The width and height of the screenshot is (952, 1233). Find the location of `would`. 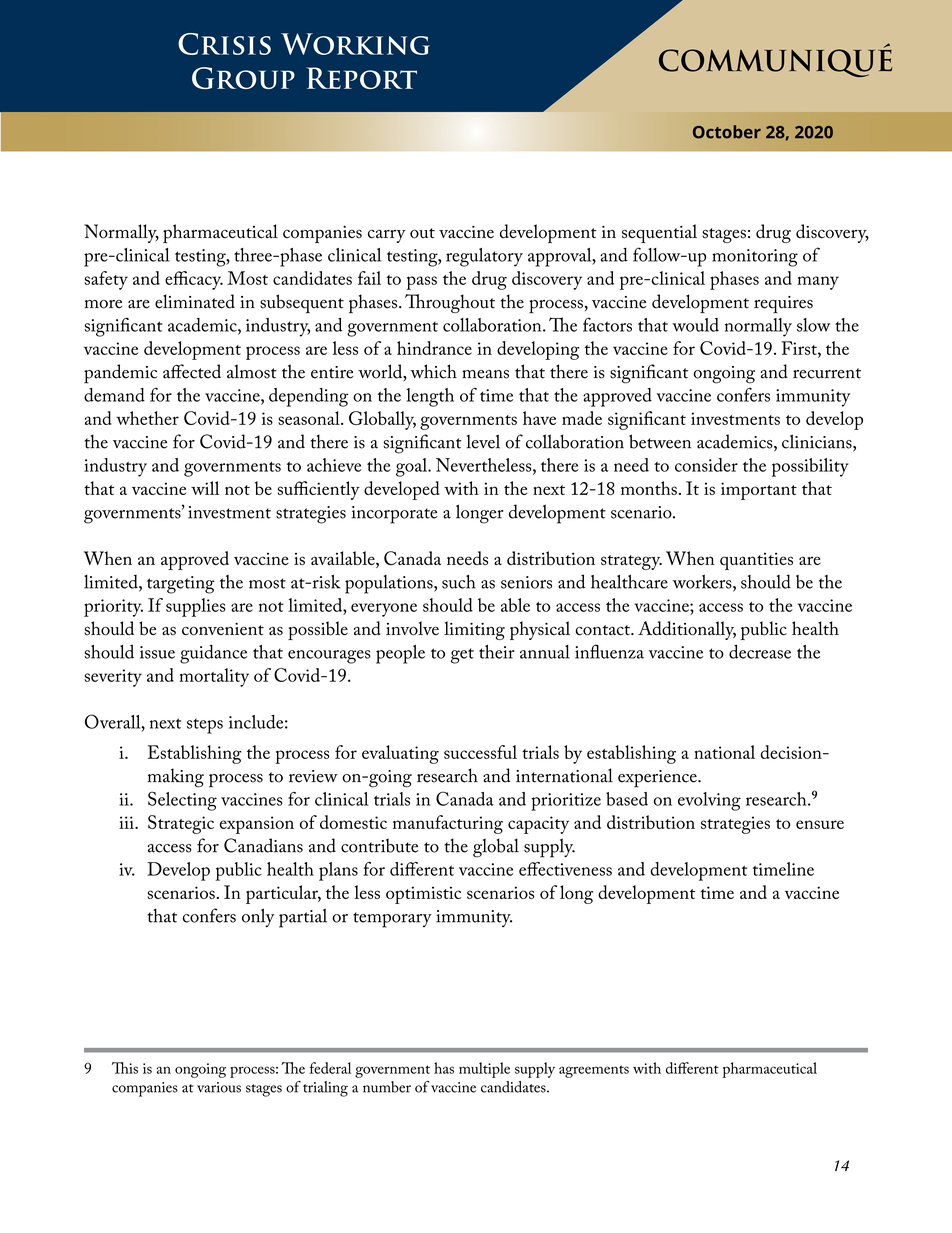

would is located at coordinates (695, 325).
